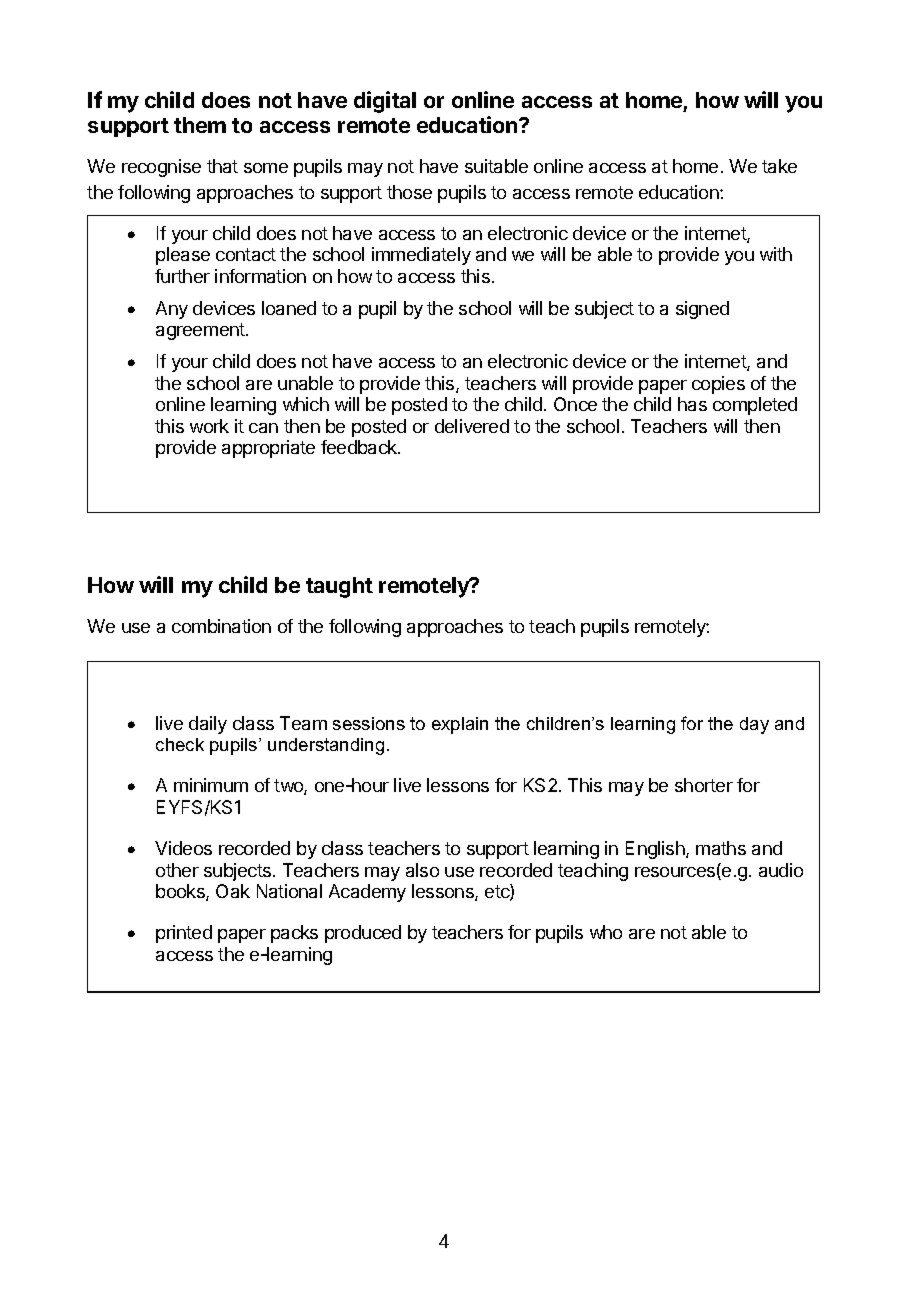  What do you see at coordinates (201, 331) in the screenshot?
I see `agreement` at bounding box center [201, 331].
